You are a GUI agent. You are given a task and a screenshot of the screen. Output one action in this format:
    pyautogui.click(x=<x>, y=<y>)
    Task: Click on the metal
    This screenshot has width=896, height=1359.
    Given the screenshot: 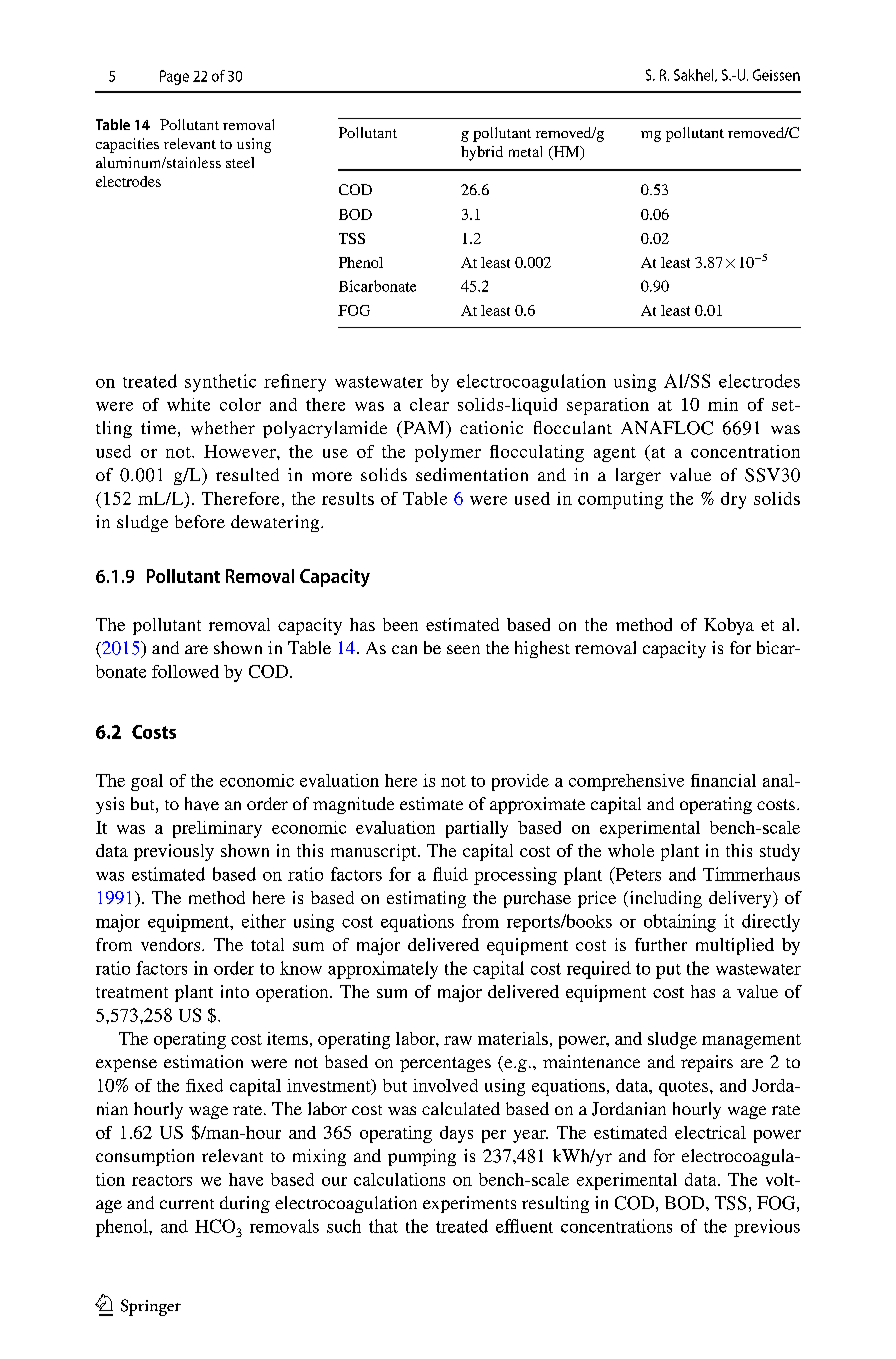 What is the action you would take?
    pyautogui.click(x=525, y=151)
